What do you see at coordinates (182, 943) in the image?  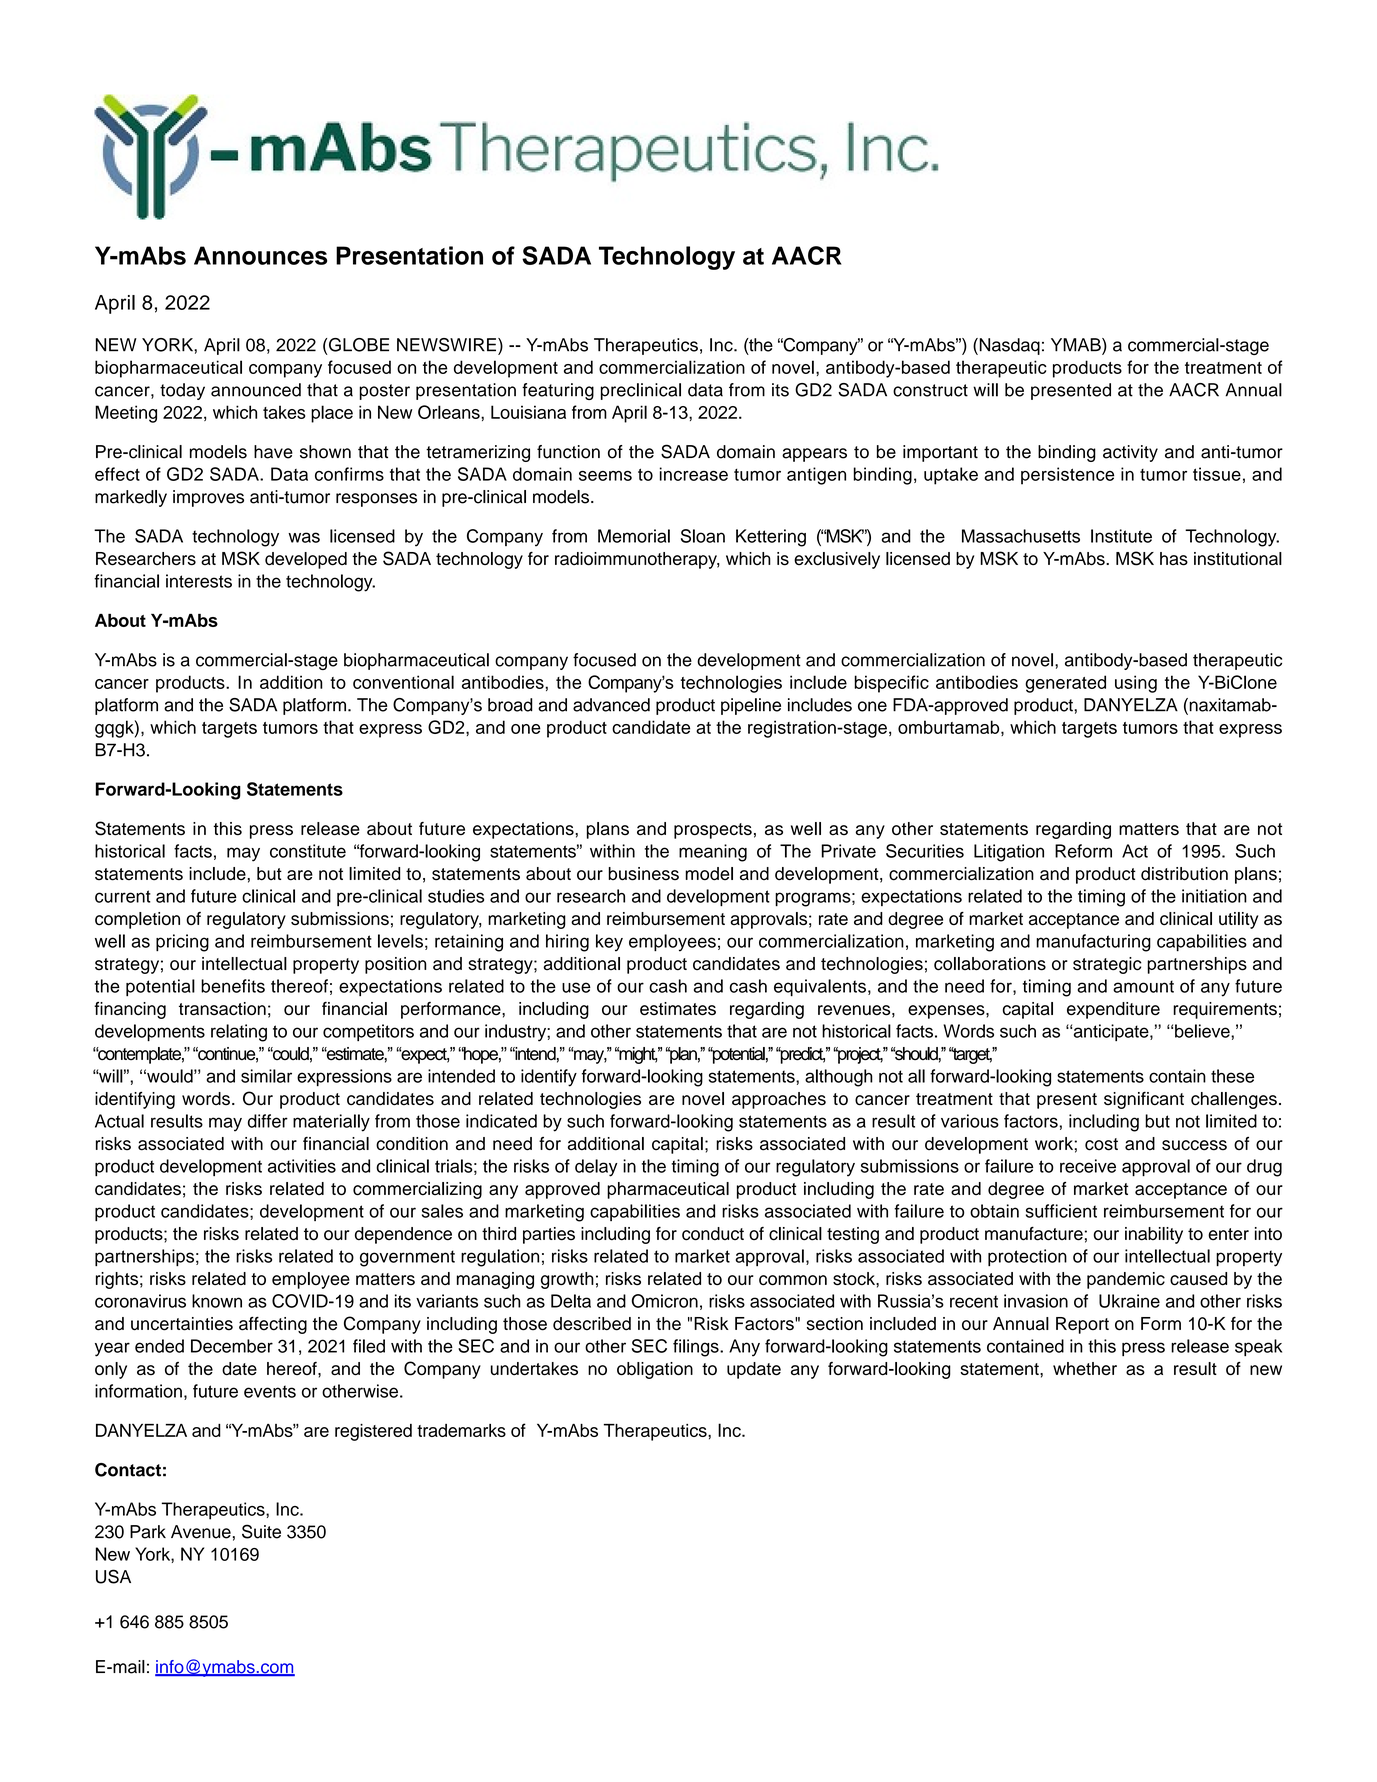 I see `pricing` at bounding box center [182, 943].
